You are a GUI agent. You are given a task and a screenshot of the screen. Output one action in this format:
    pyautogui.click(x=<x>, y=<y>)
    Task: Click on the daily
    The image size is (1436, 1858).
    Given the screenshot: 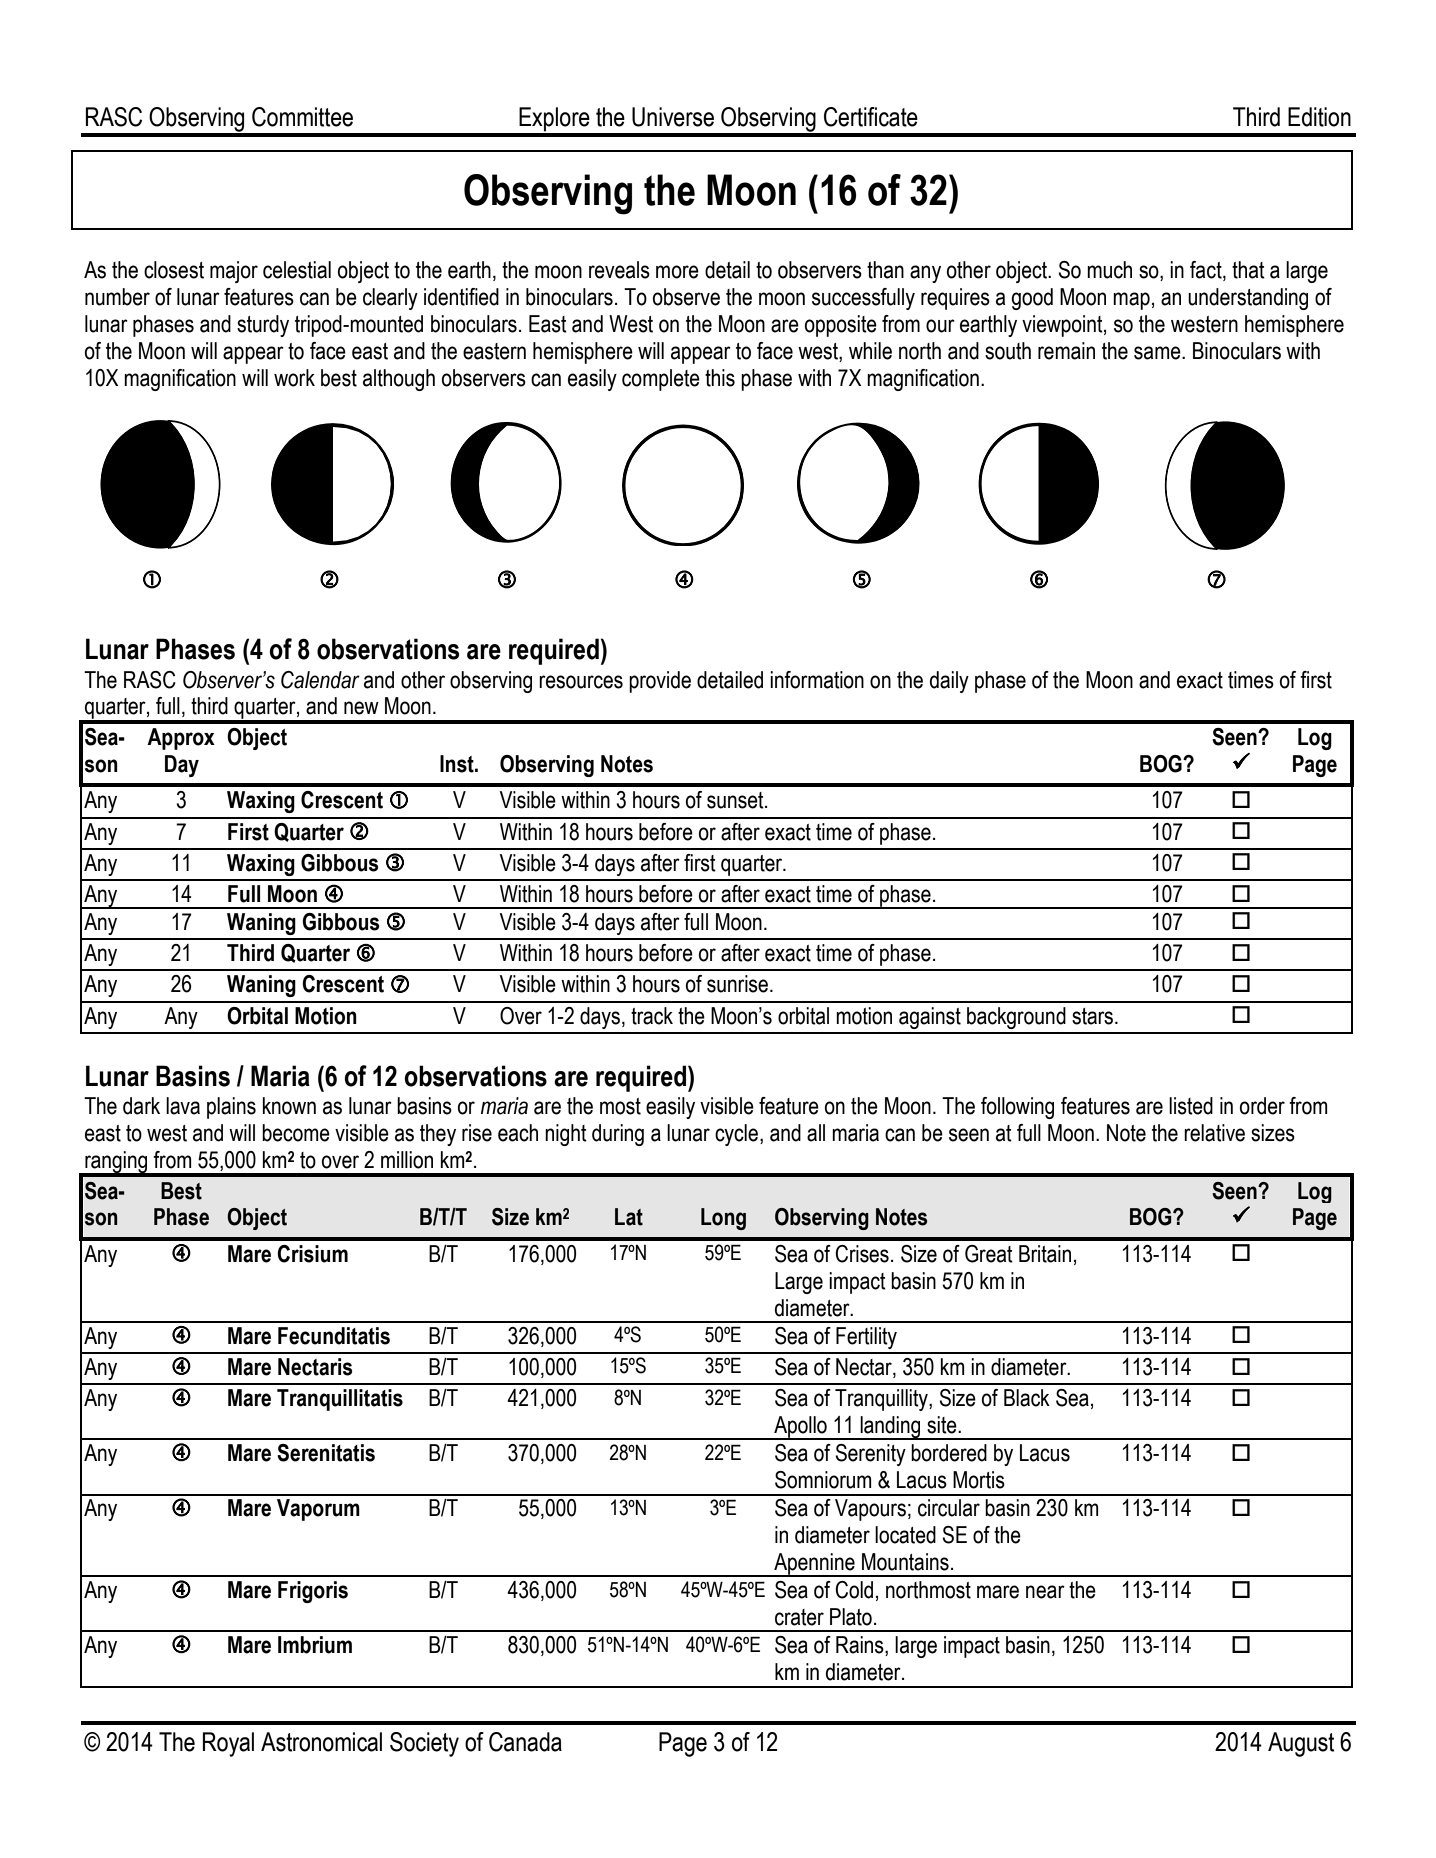 What is the action you would take?
    pyautogui.click(x=949, y=682)
